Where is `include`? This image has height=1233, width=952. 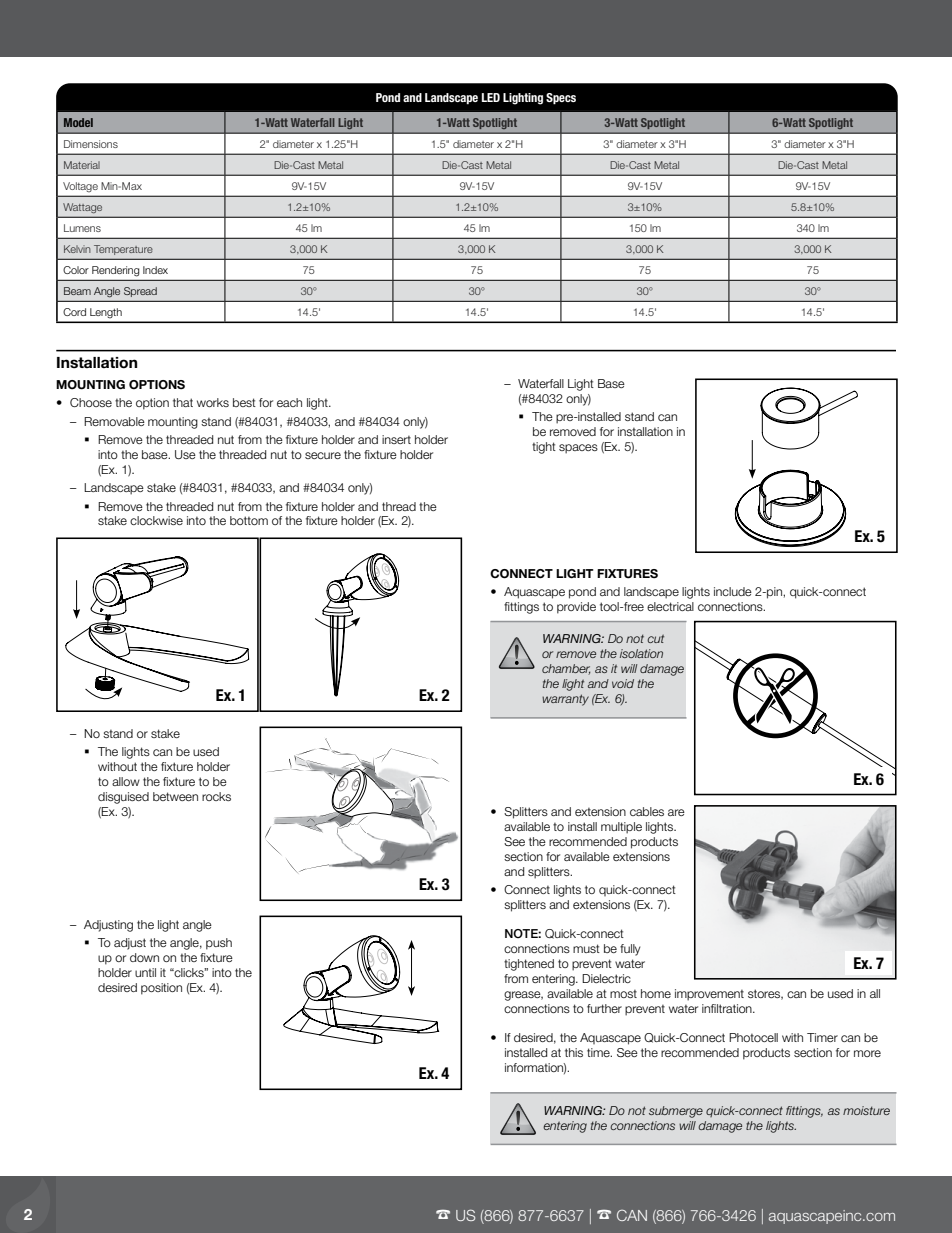 include is located at coordinates (733, 591).
